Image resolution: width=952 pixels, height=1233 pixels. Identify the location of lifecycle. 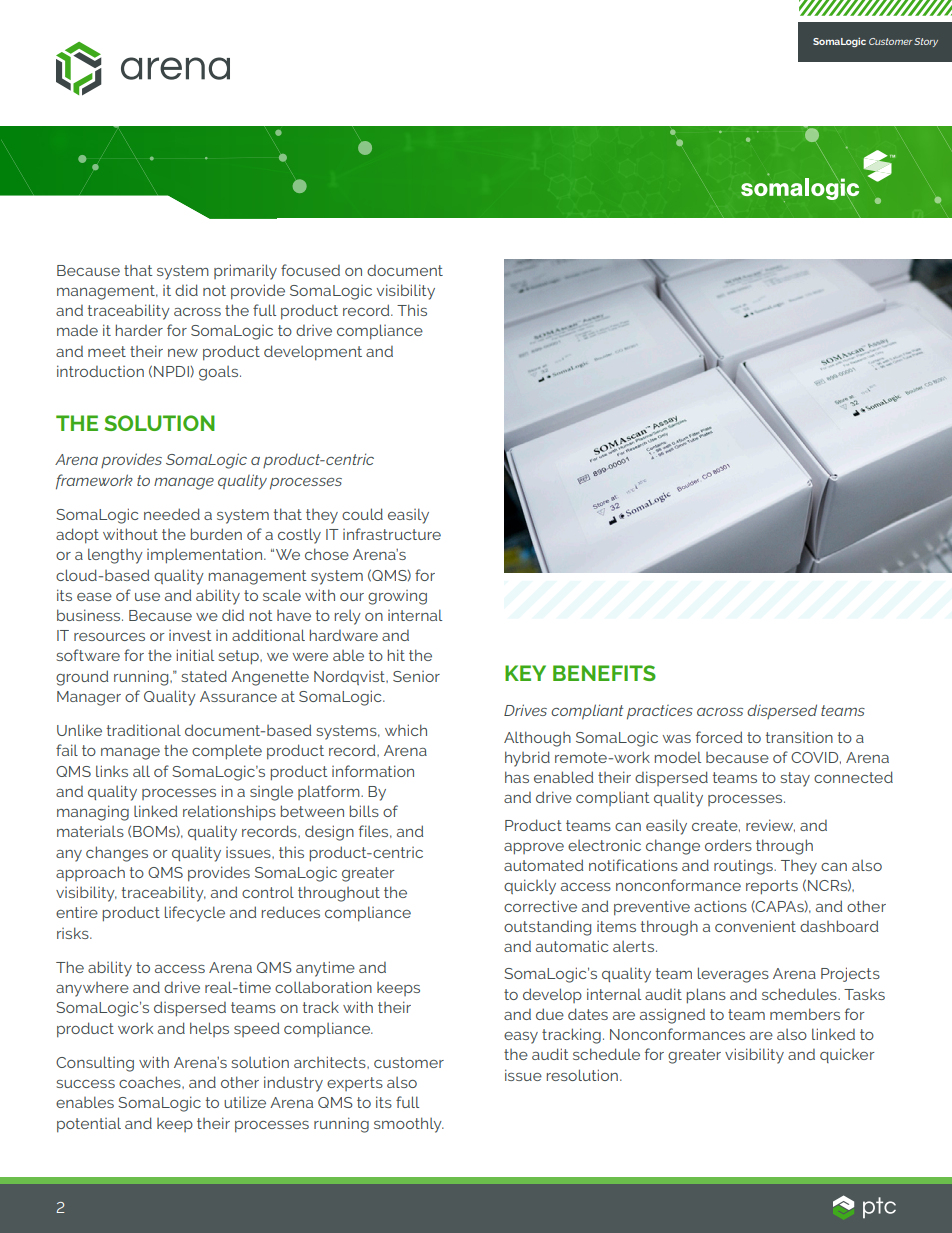
(195, 914).
